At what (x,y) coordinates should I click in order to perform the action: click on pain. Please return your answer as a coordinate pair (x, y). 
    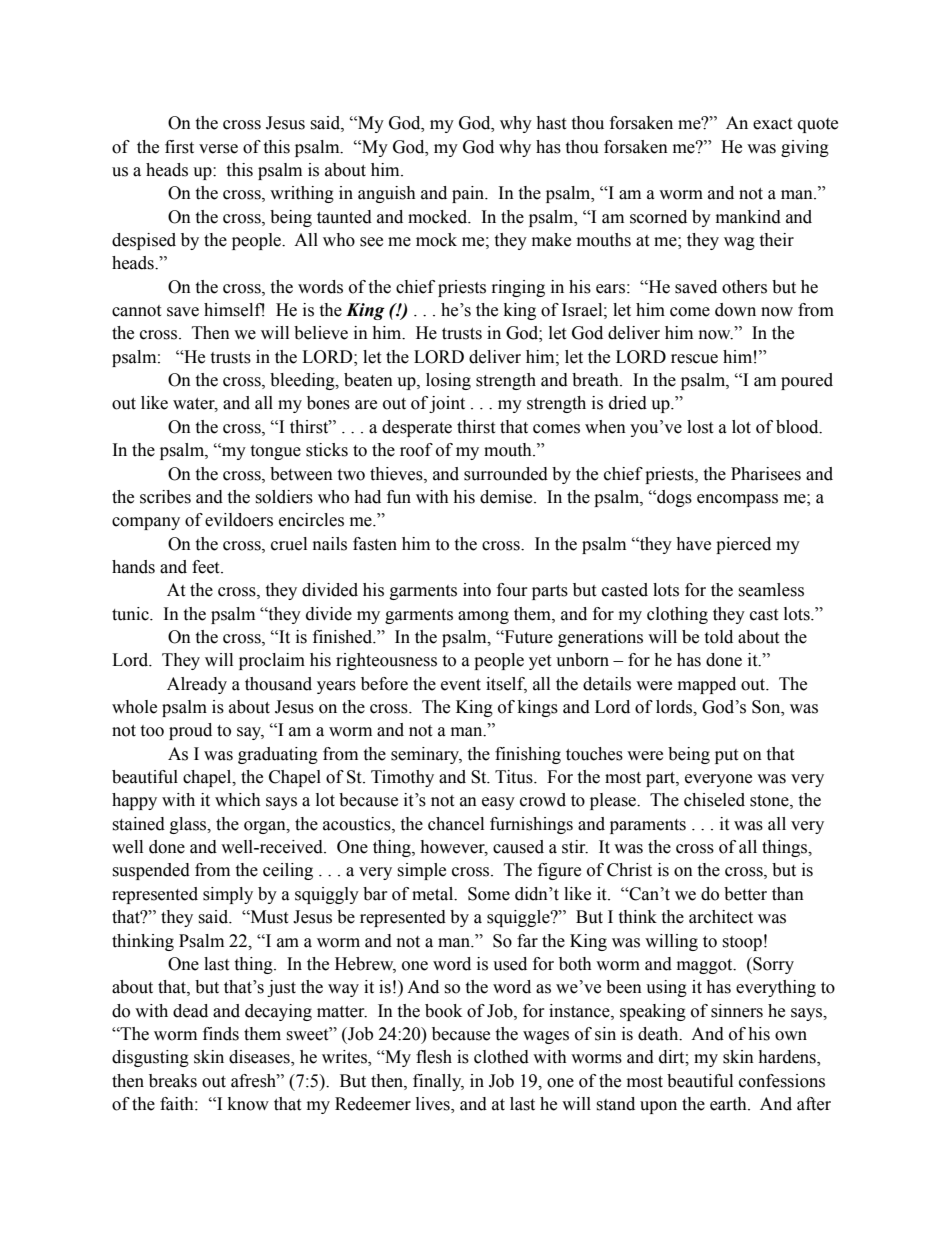
    Looking at the image, I should click on (469, 194).
